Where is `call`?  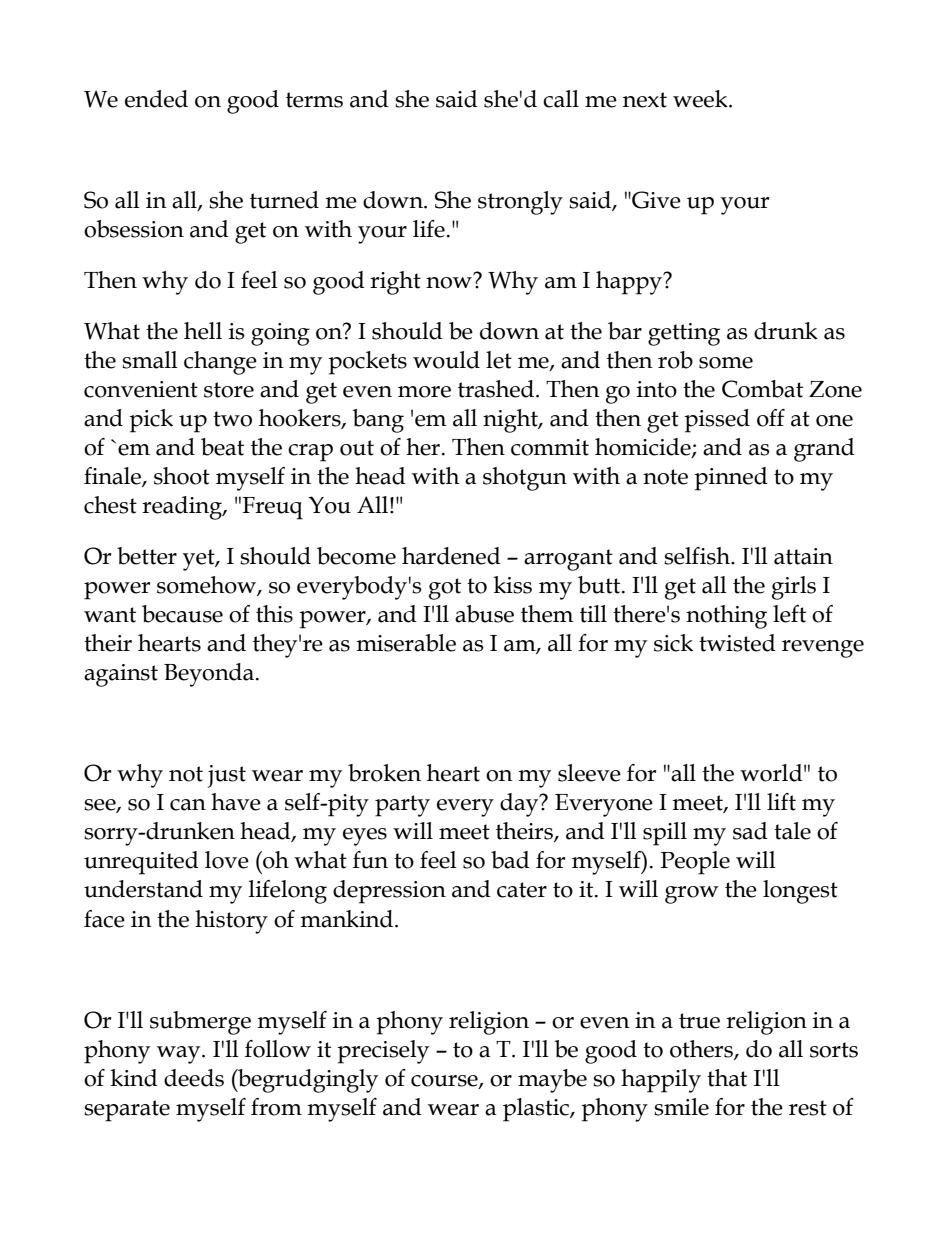
call is located at coordinates (561, 99).
